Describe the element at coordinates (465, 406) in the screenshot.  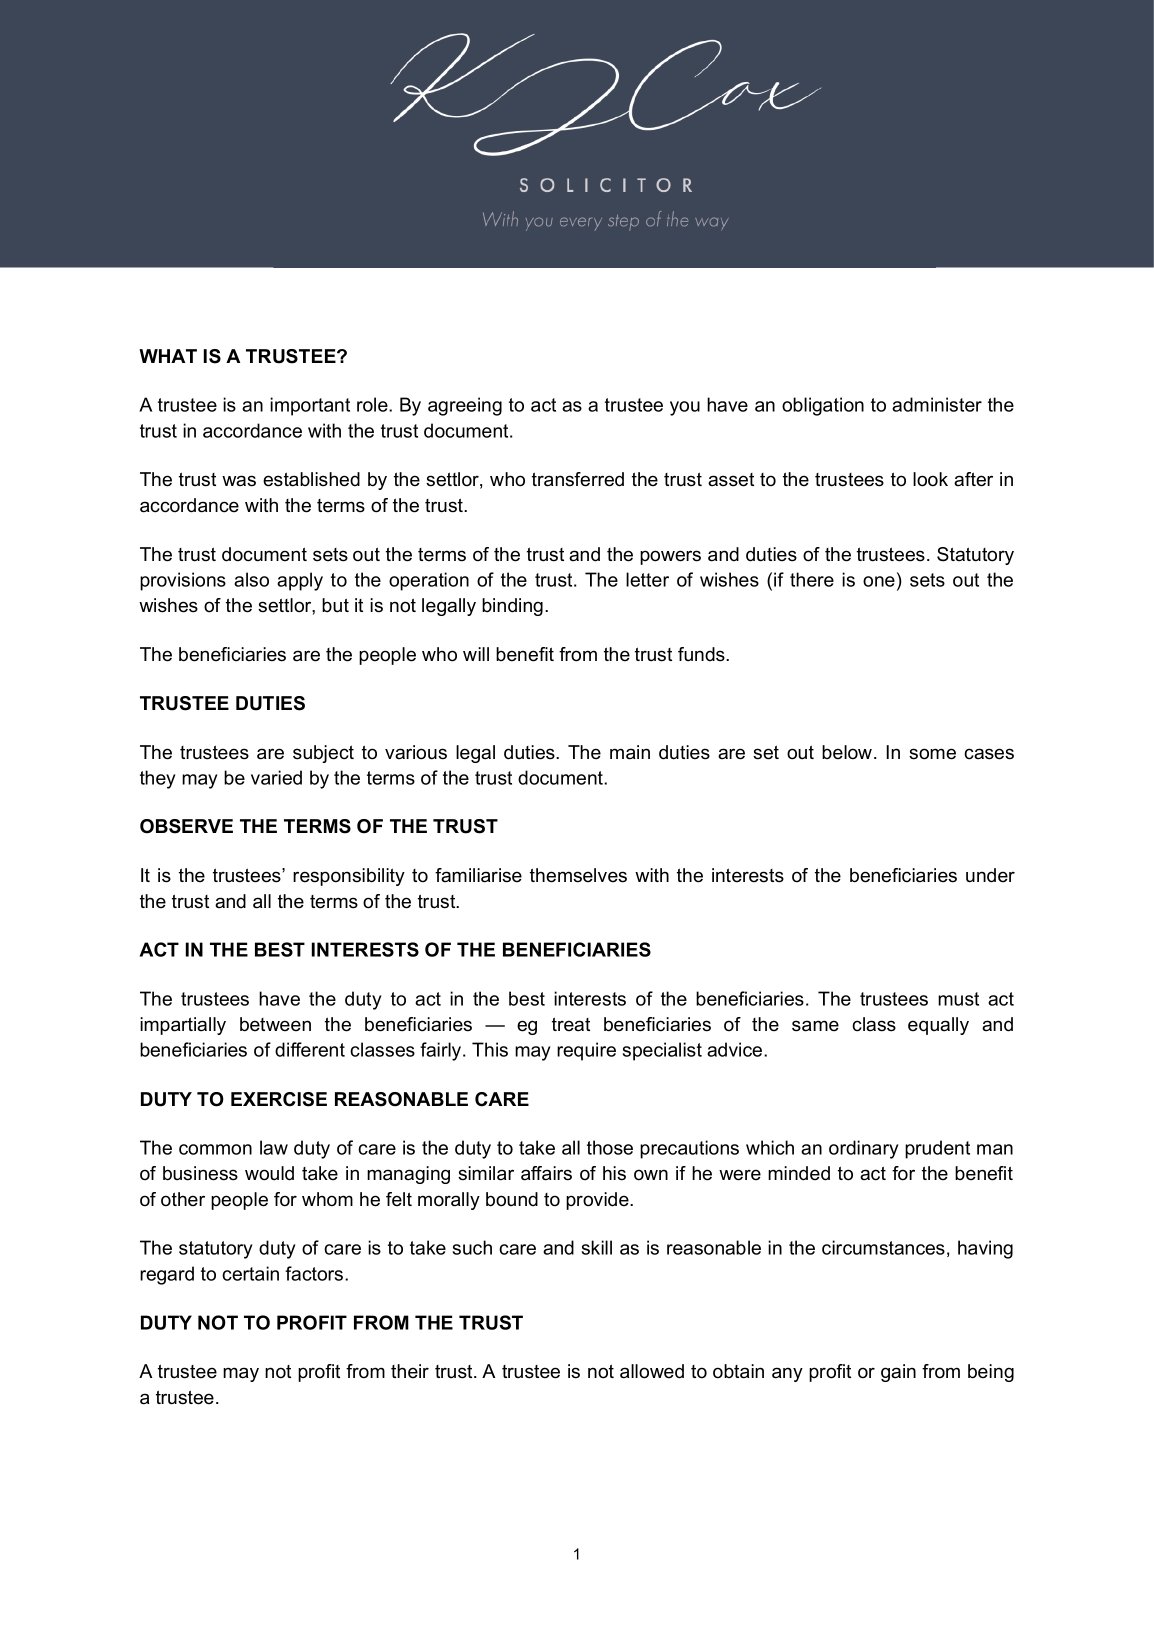
I see `agreeing` at that location.
